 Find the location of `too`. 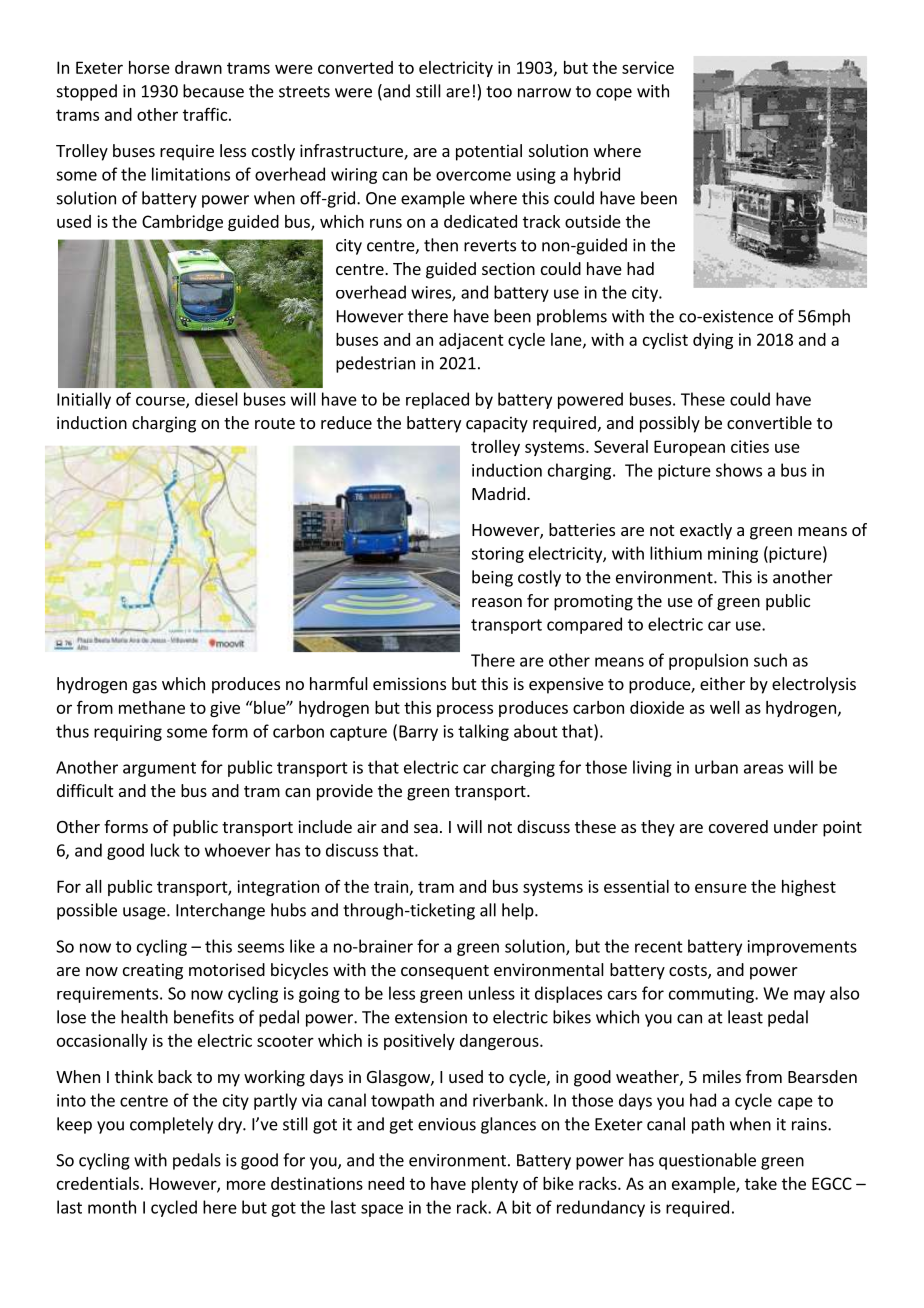

too is located at coordinates (499, 92).
